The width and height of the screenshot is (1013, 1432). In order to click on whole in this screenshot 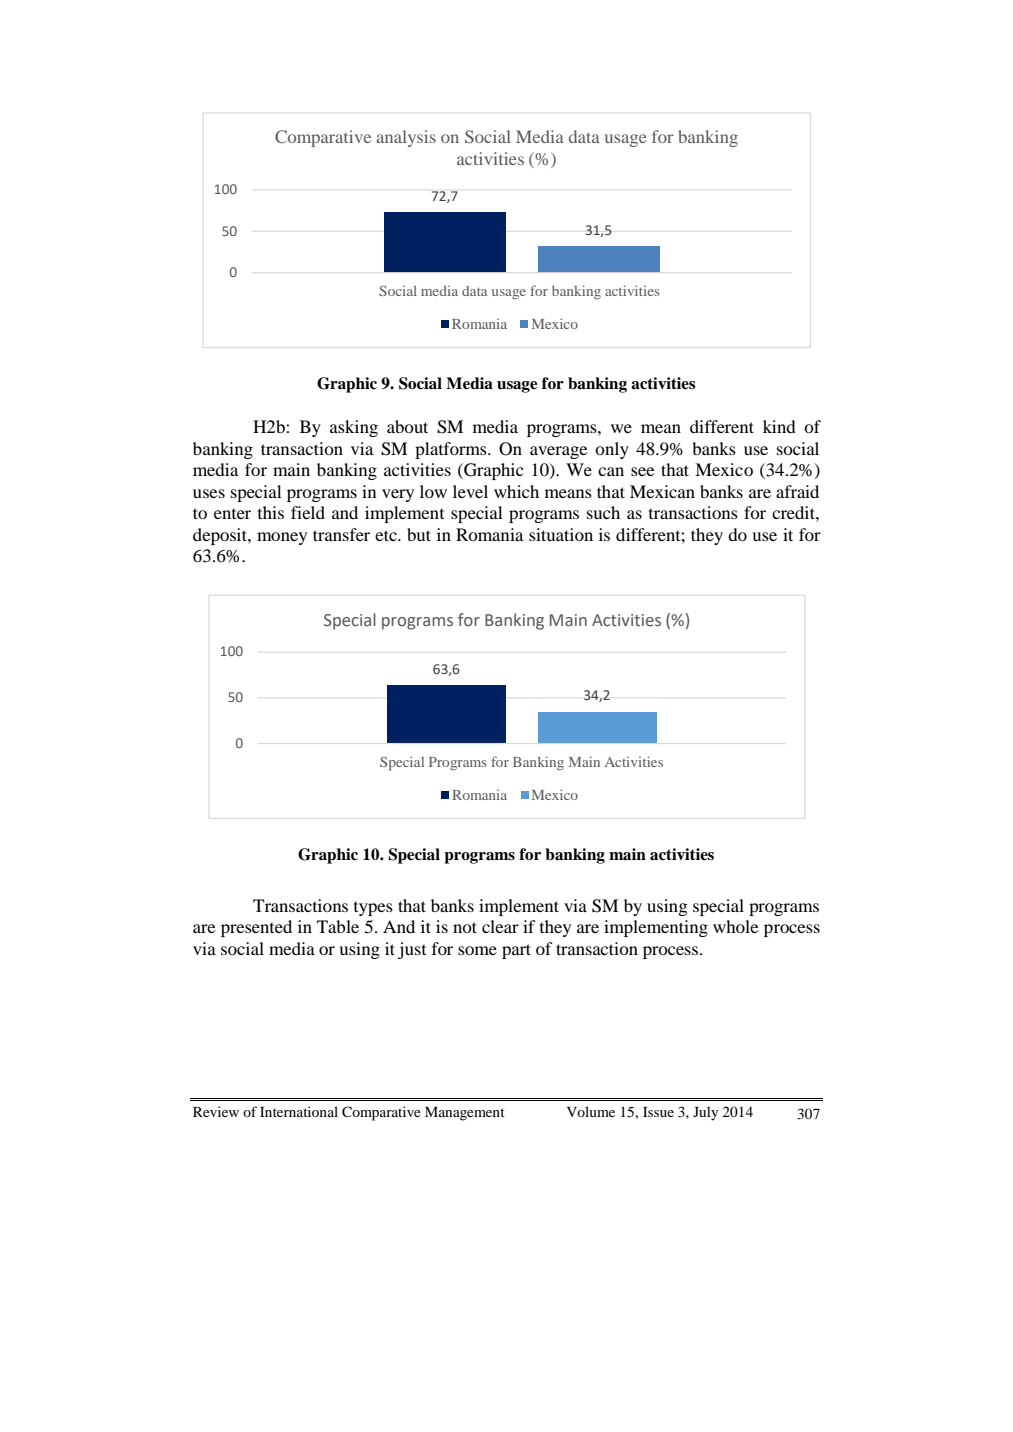, I will do `click(736, 926)`.
